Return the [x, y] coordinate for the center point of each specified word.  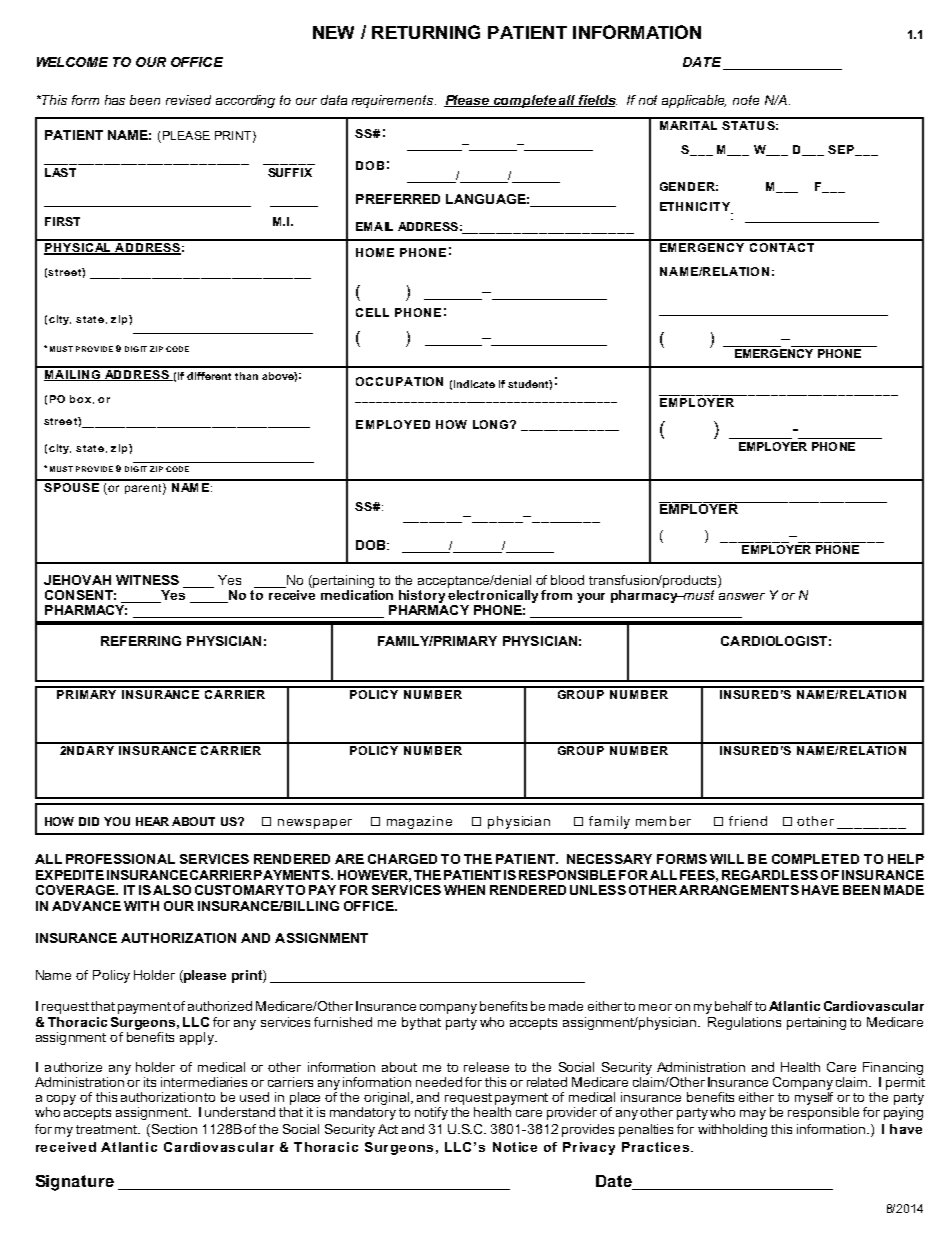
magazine [419, 822]
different [209, 376]
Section [173, 1130]
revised [188, 100]
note [746, 100]
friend [748, 821]
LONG [492, 424]
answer [742, 596]
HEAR [152, 821]
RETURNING [426, 32]
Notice [515, 1147]
